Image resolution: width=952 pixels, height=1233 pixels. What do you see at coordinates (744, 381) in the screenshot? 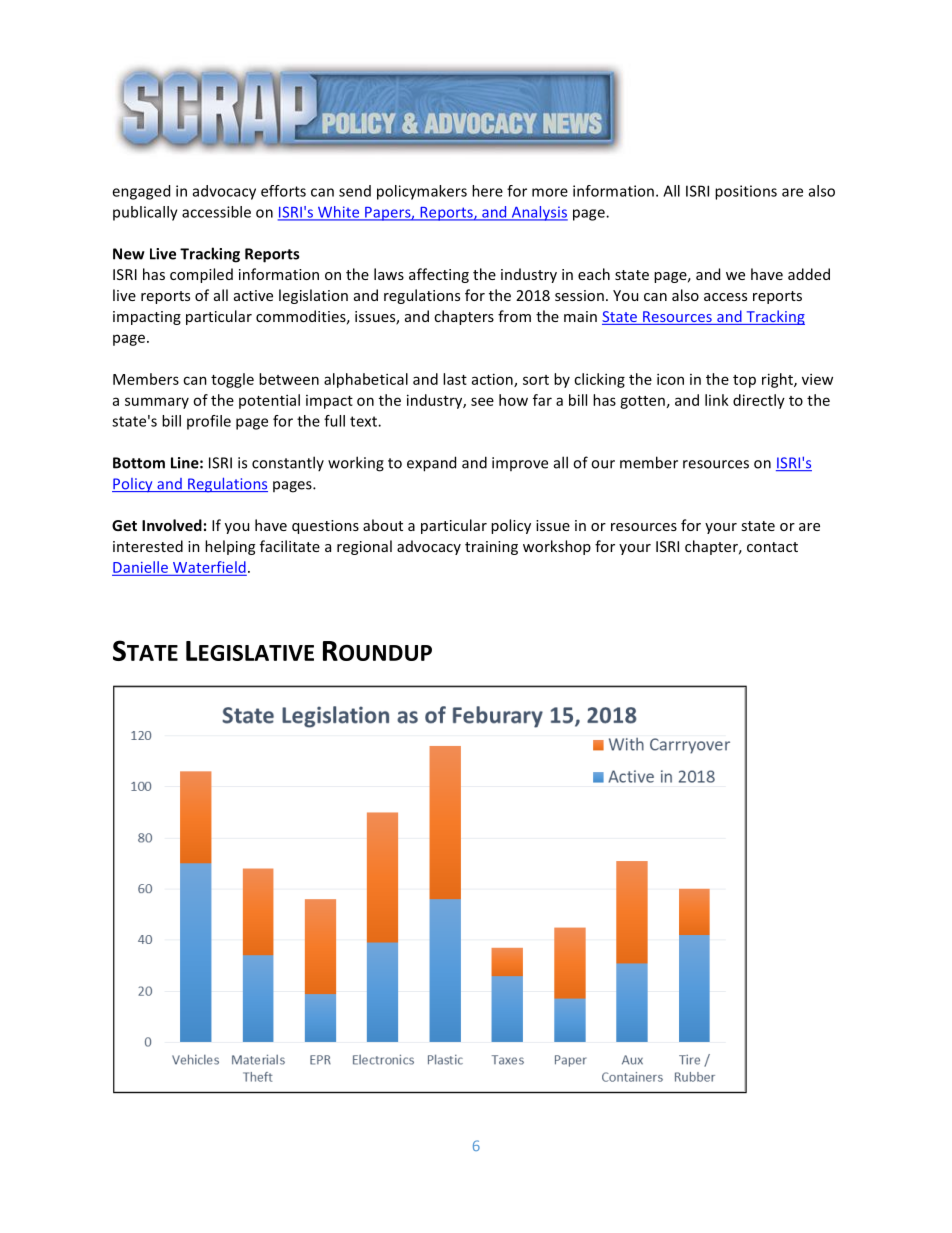
I see `top` at bounding box center [744, 381].
